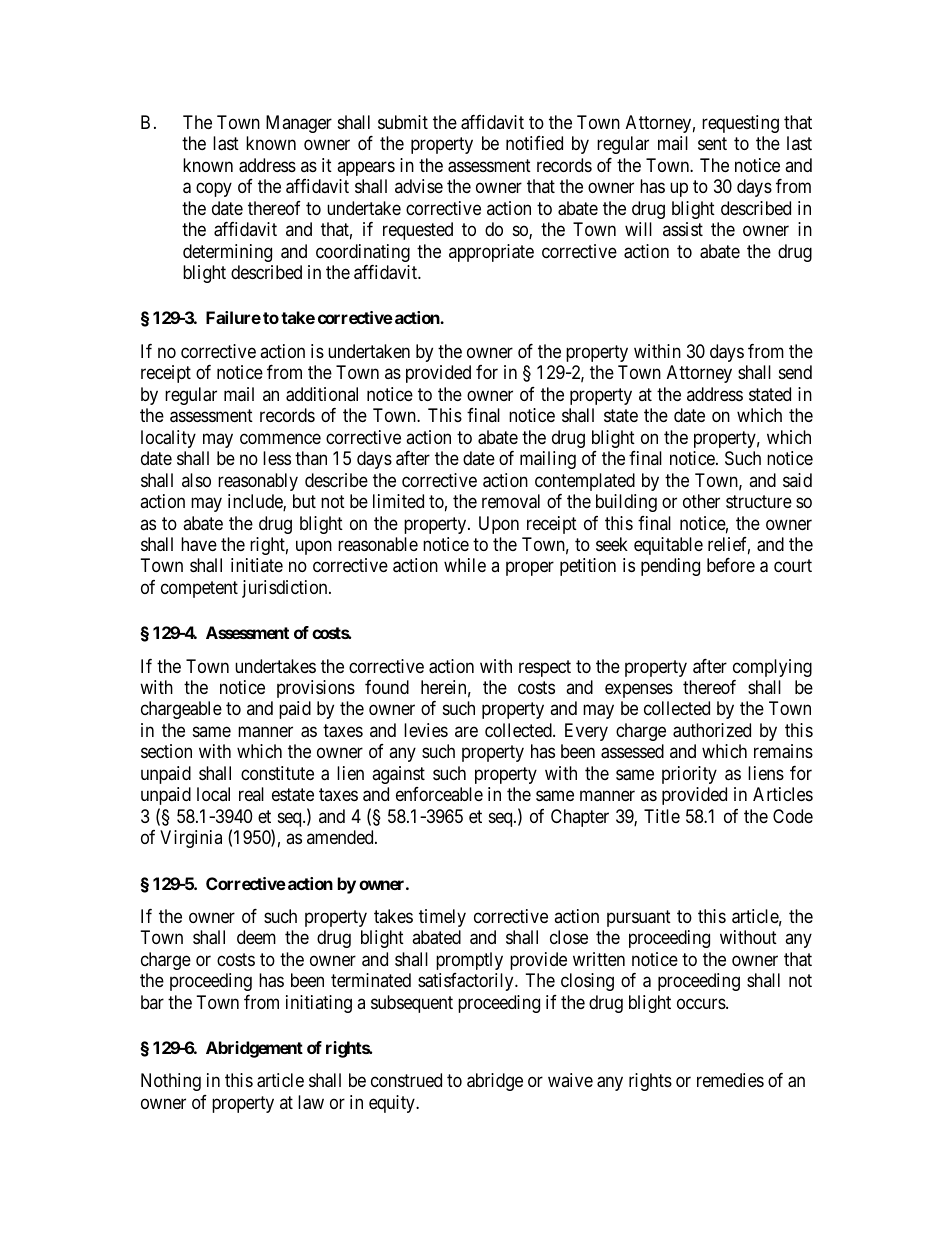  What do you see at coordinates (795, 372) in the image?
I see `send` at bounding box center [795, 372].
